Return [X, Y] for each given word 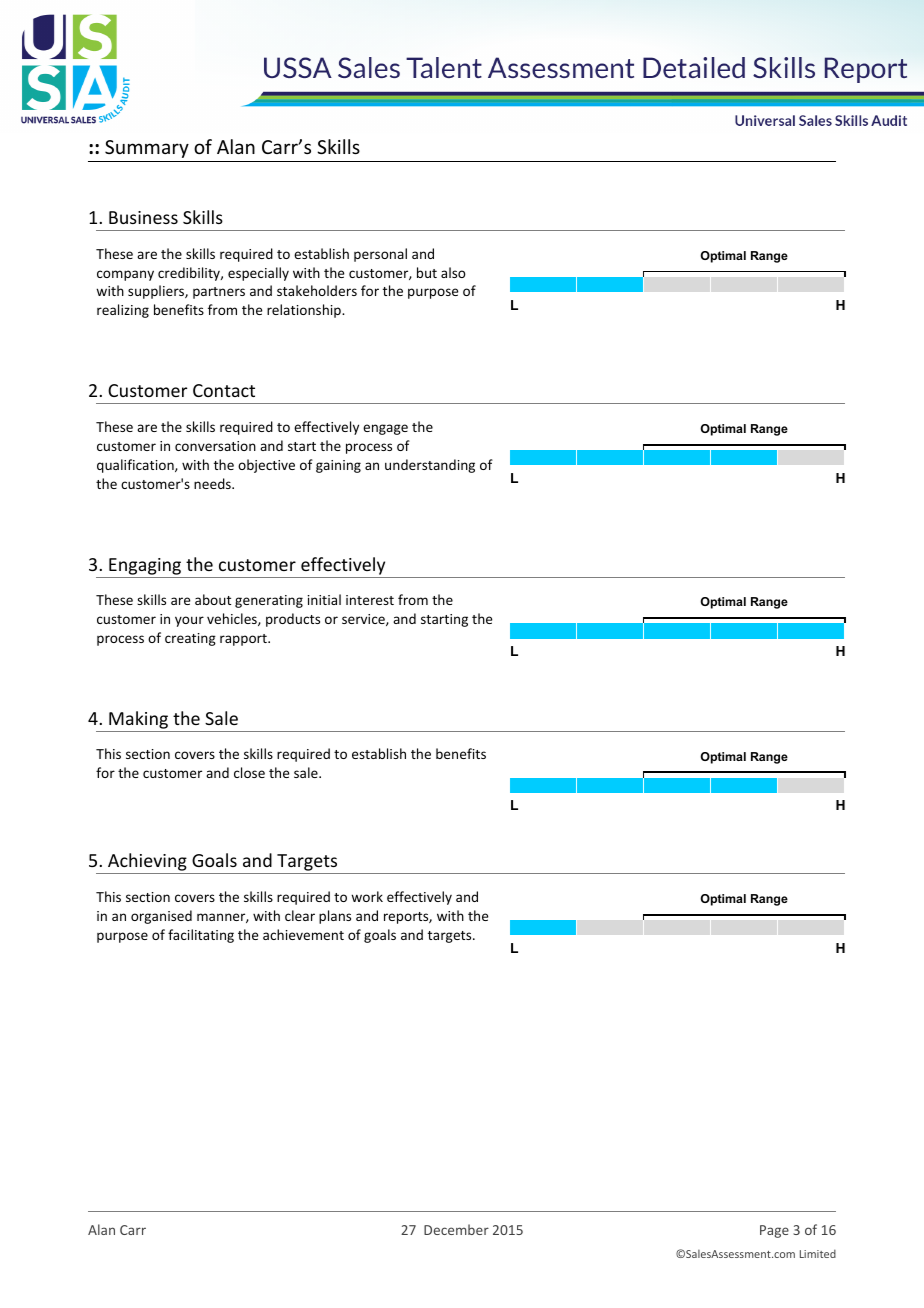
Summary [147, 149]
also [453, 272]
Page [774, 1231]
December [456, 1229]
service [364, 620]
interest [370, 600]
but [427, 272]
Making [138, 720]
